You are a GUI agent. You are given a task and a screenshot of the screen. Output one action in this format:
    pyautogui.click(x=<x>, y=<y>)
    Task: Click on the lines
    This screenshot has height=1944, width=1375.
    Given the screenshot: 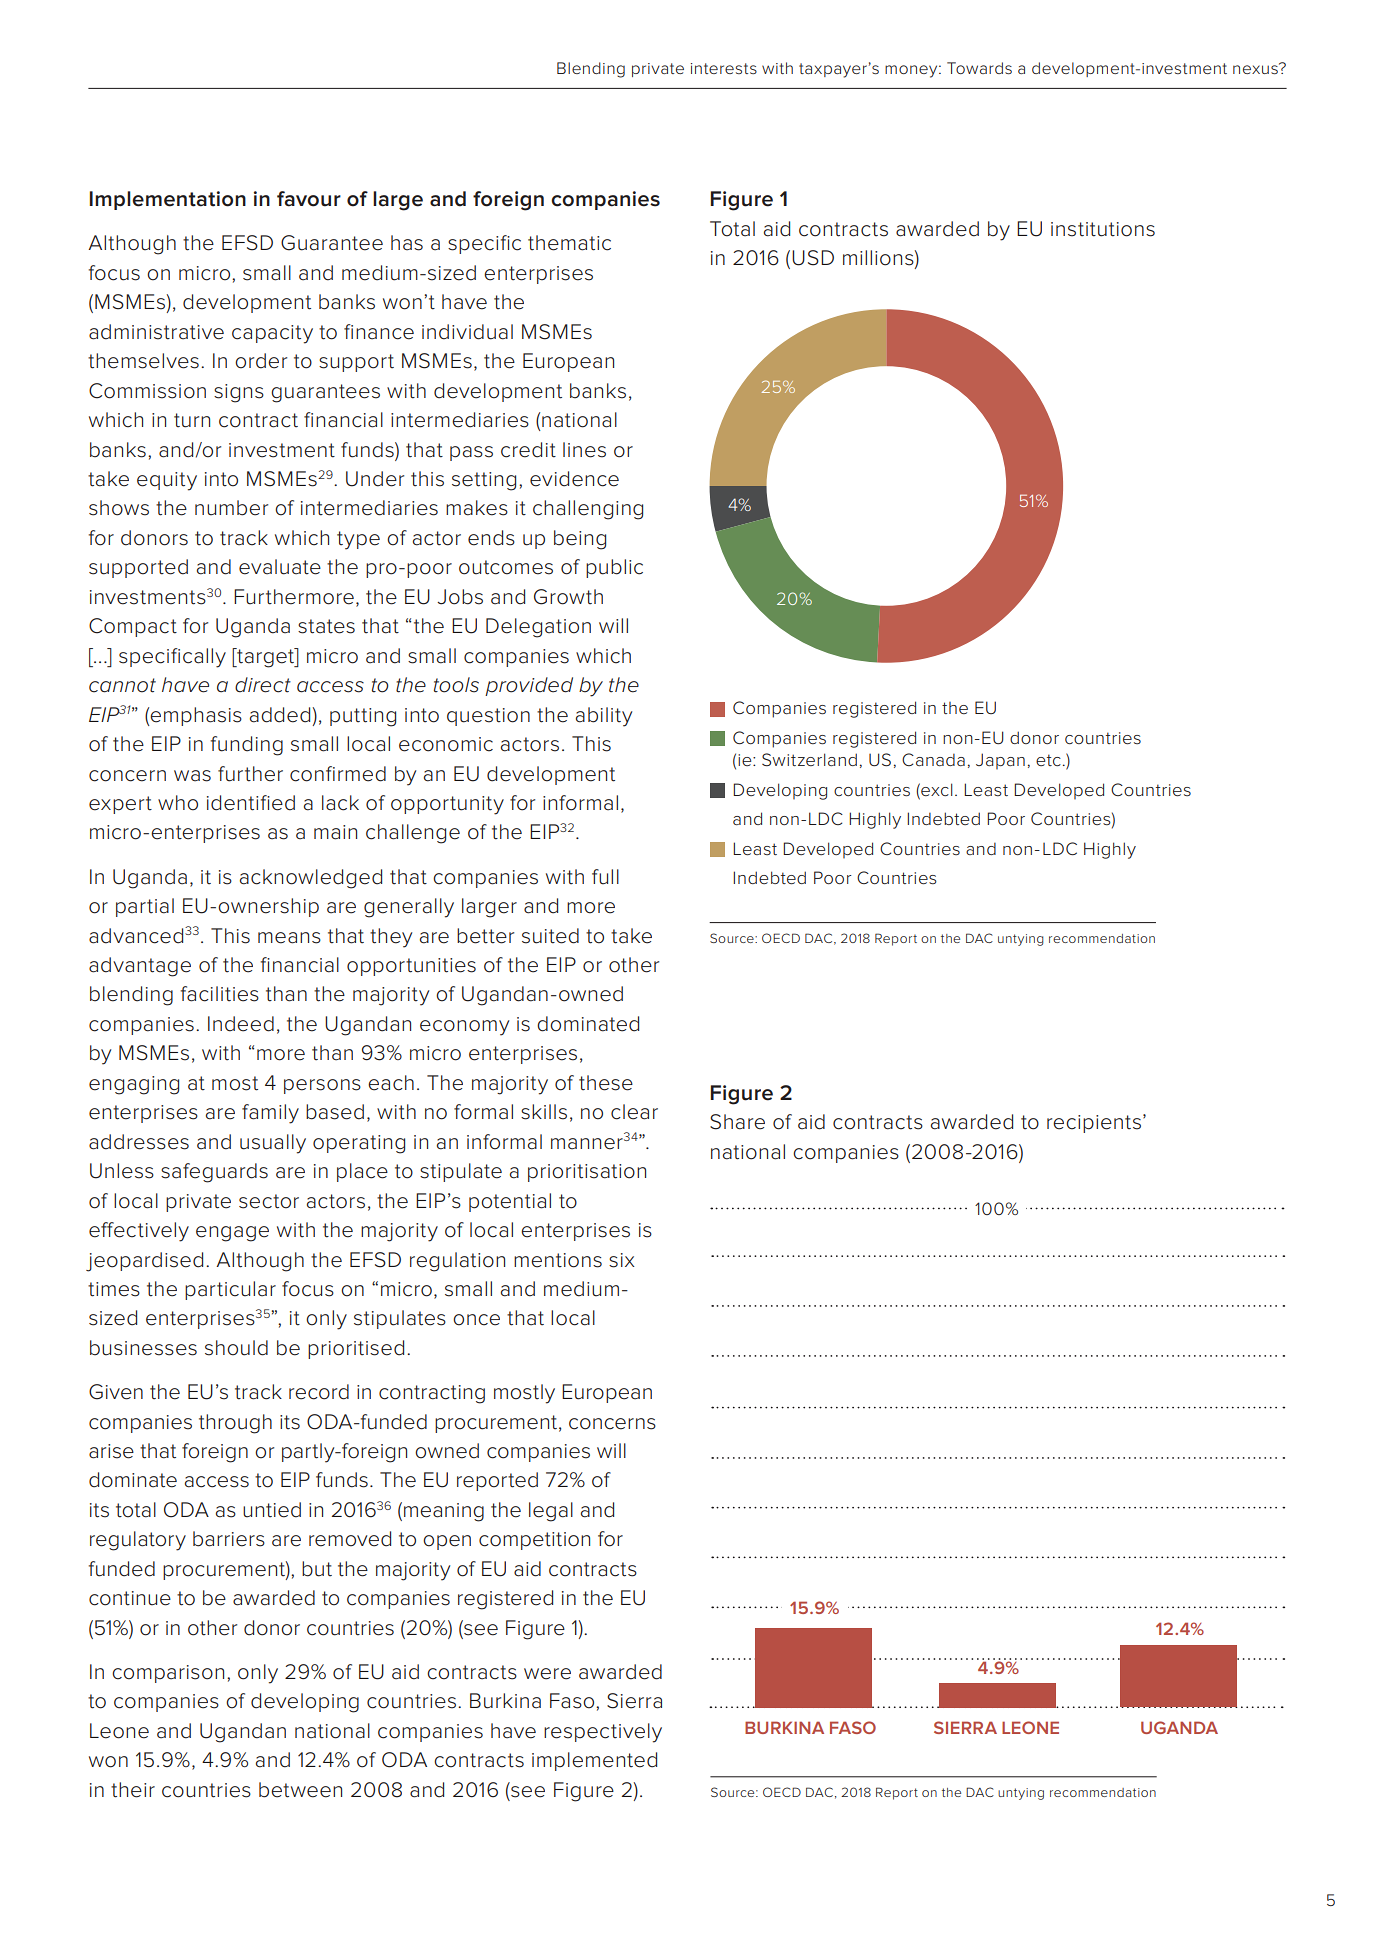 What is the action you would take?
    pyautogui.click(x=584, y=450)
